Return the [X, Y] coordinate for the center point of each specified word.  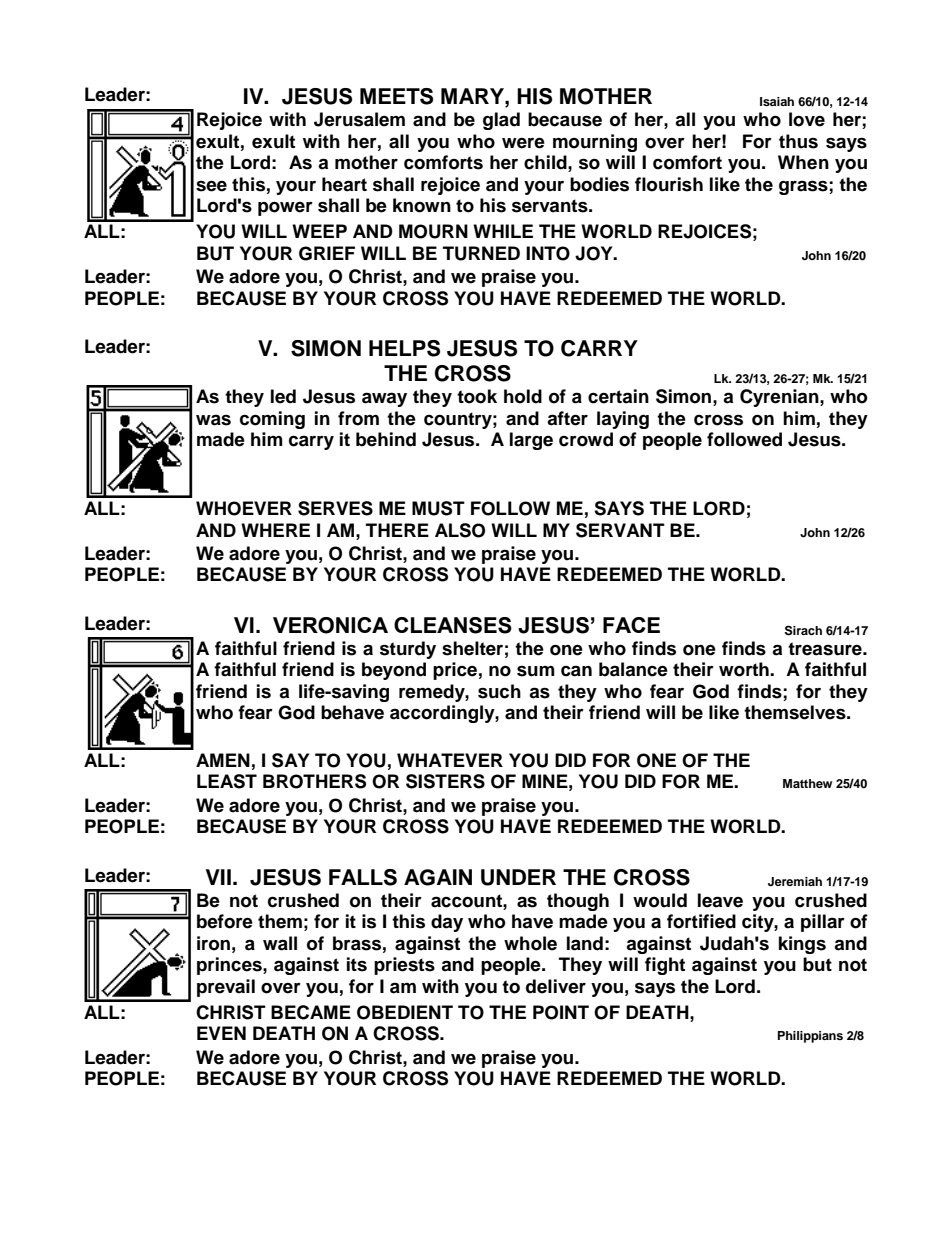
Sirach [803, 630]
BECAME [311, 1012]
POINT [561, 1012]
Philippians [810, 1037]
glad [501, 121]
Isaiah [777, 101]
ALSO [460, 530]
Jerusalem [359, 119]
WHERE [275, 530]
